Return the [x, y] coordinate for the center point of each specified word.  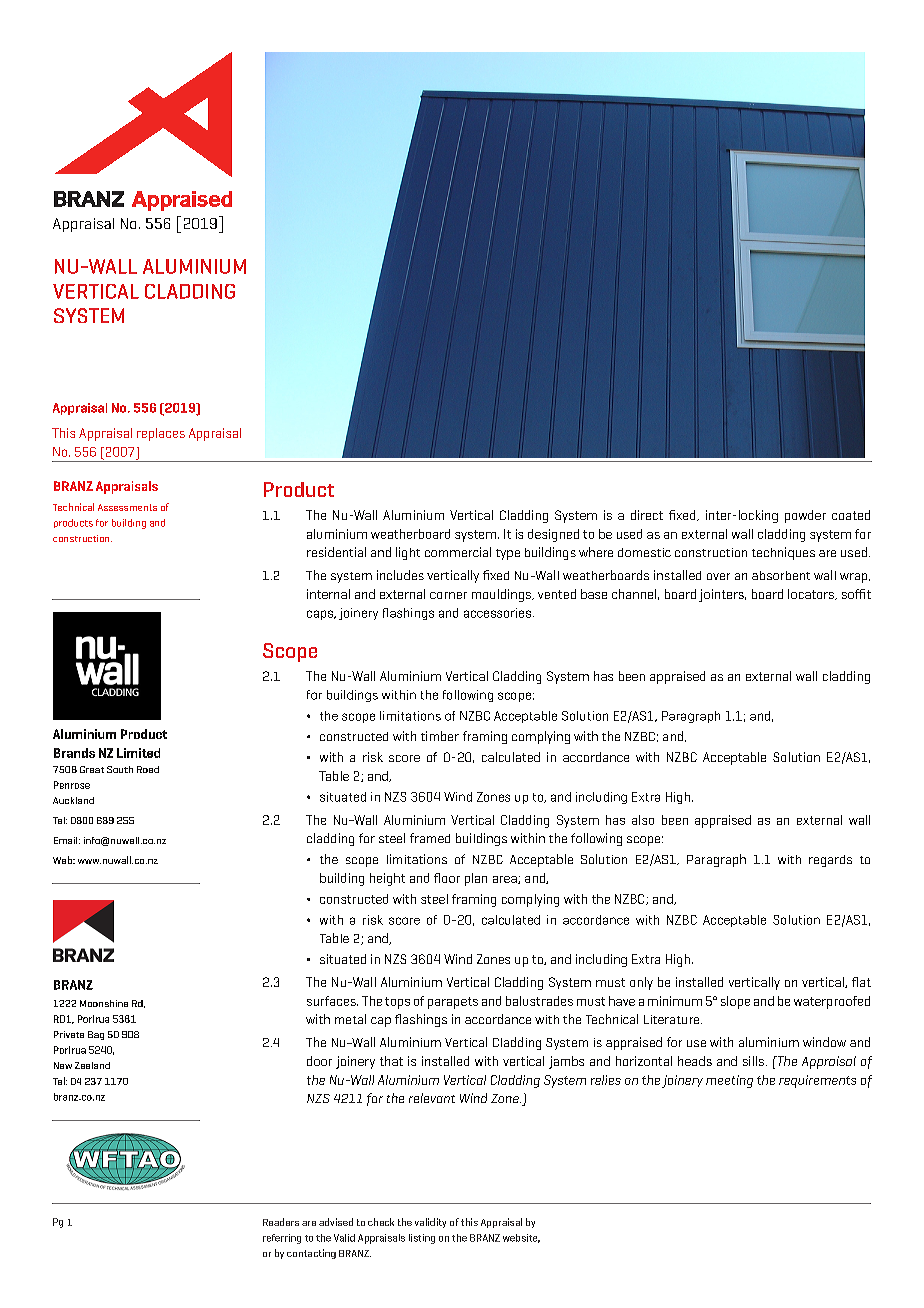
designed [553, 535]
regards [830, 861]
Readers [281, 1222]
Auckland [73, 800]
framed [430, 838]
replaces [161, 434]
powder [805, 516]
